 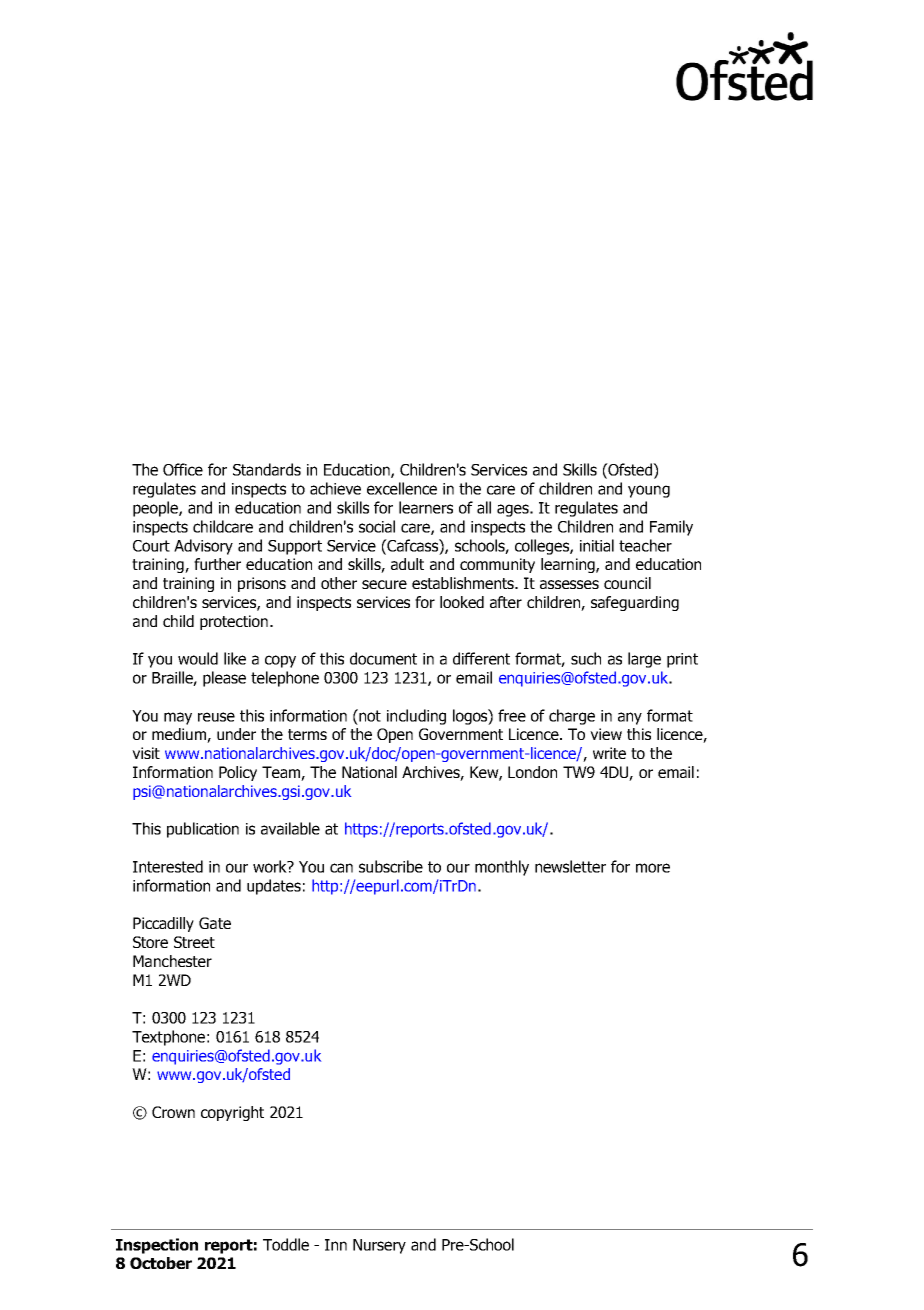 I want to click on more, so click(x=653, y=868).
